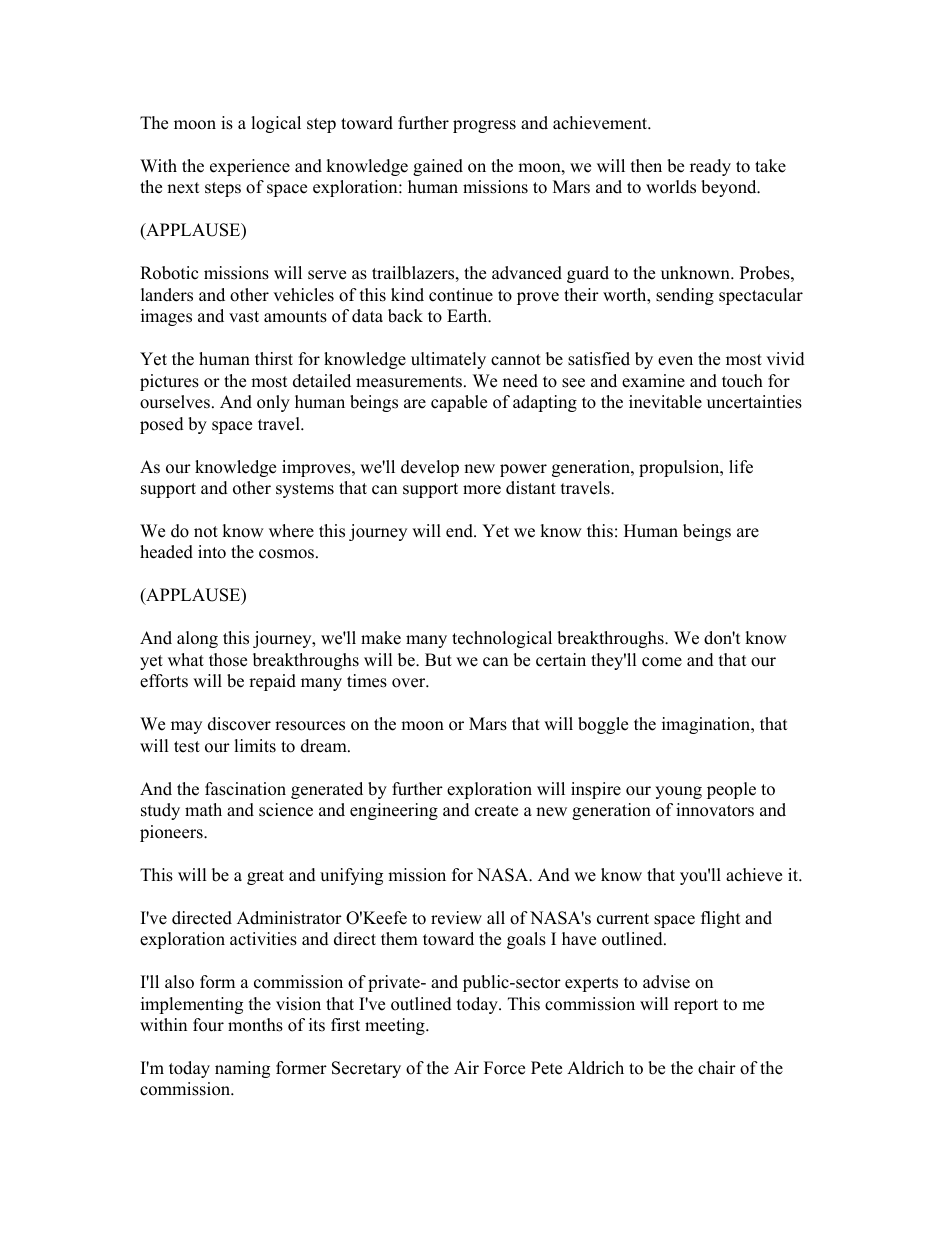  I want to click on come, so click(662, 662).
